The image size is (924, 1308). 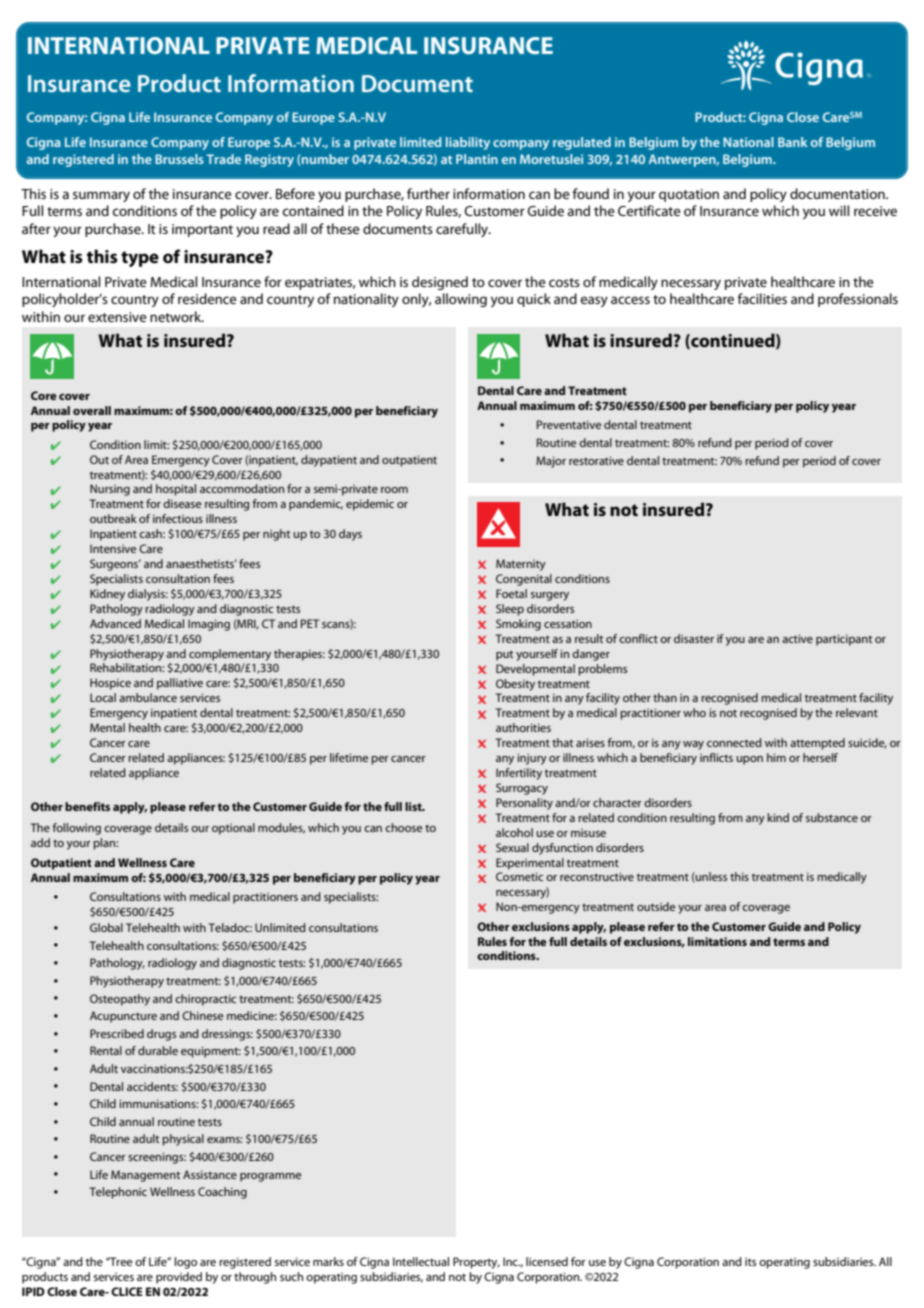 What do you see at coordinates (428, 193) in the page?
I see `further` at bounding box center [428, 193].
